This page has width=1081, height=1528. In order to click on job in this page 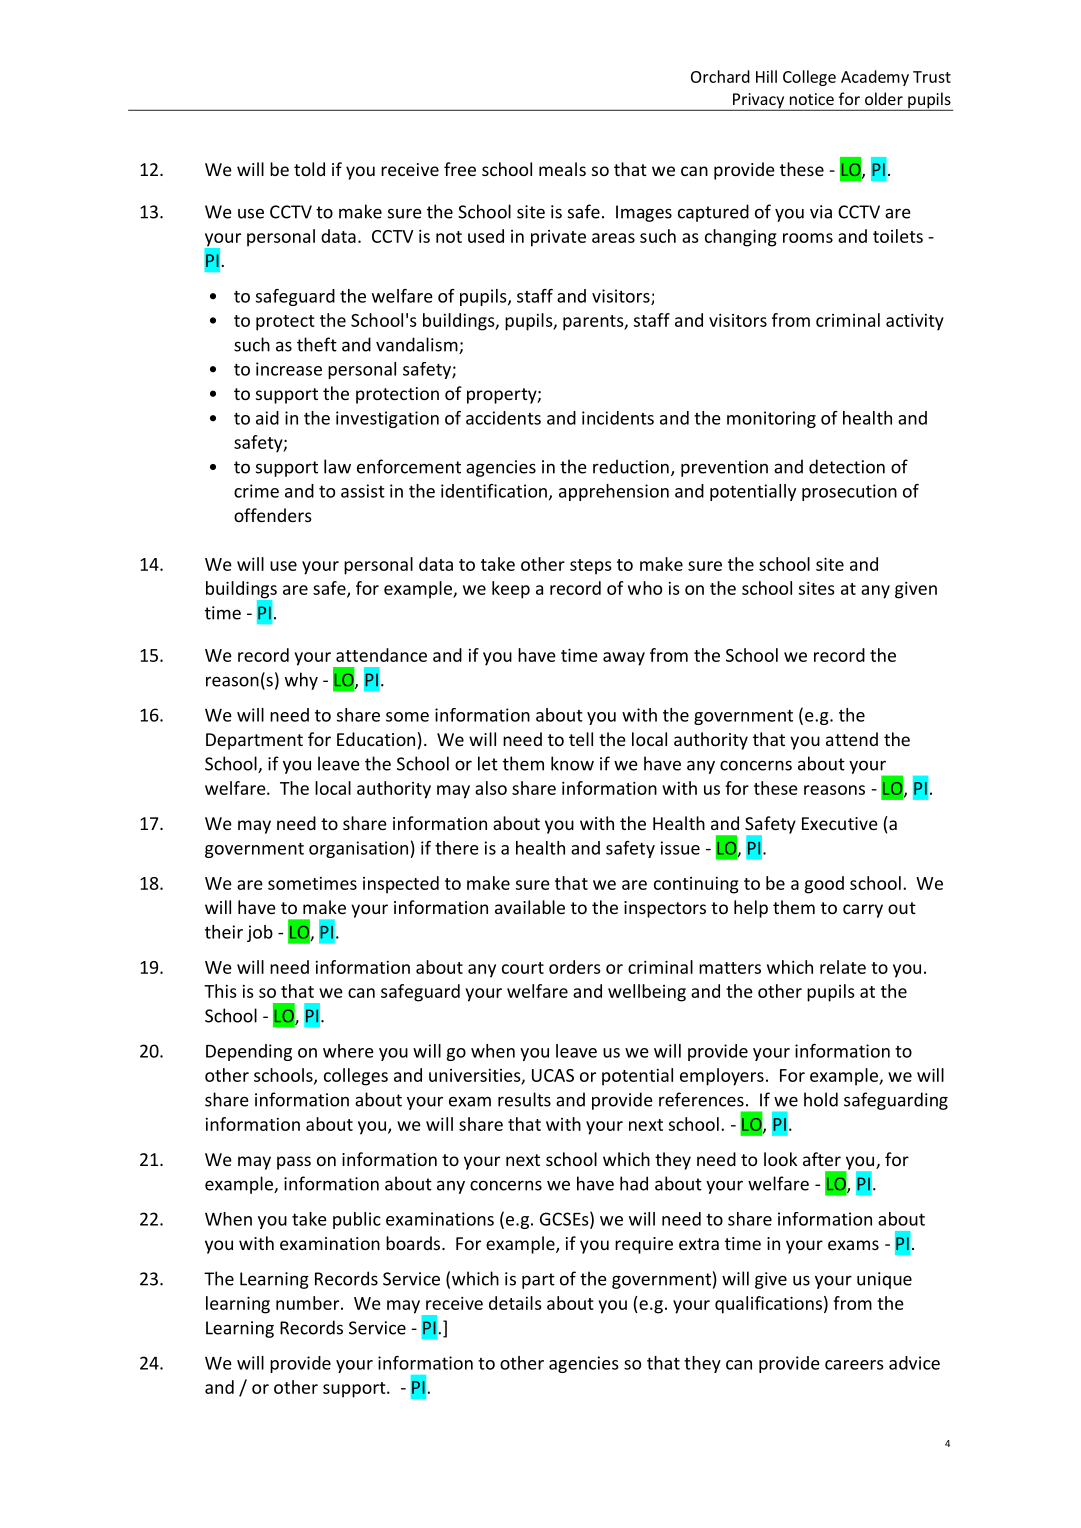, I will do `click(260, 933)`.
